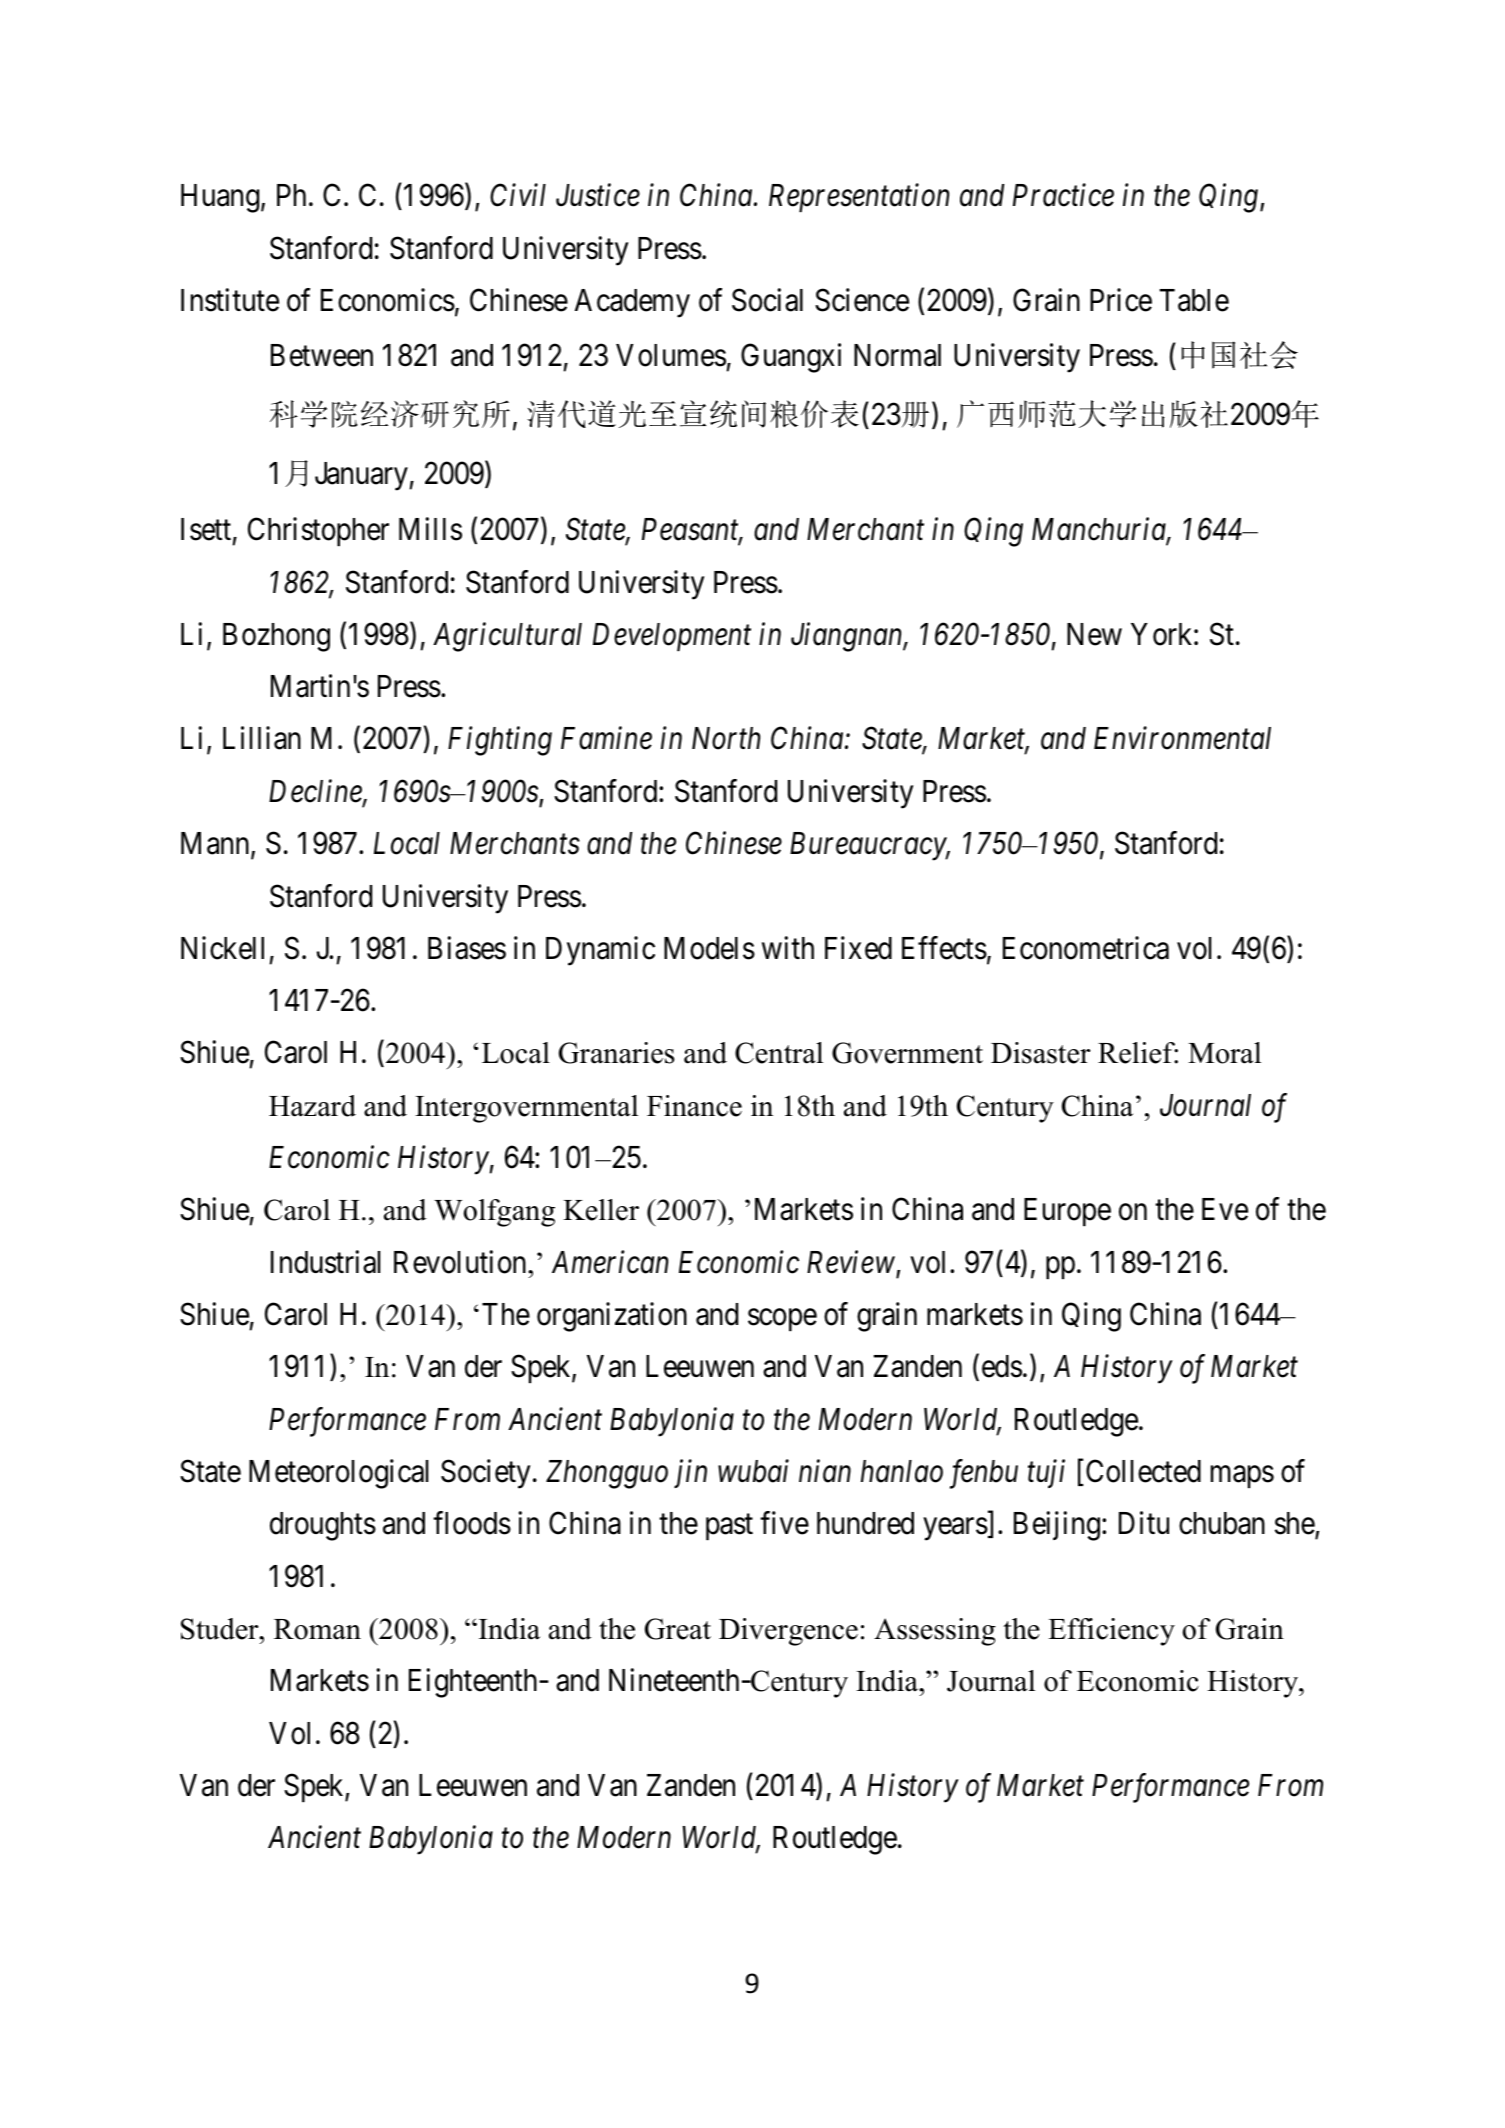  I want to click on Mann, so click(216, 844).
